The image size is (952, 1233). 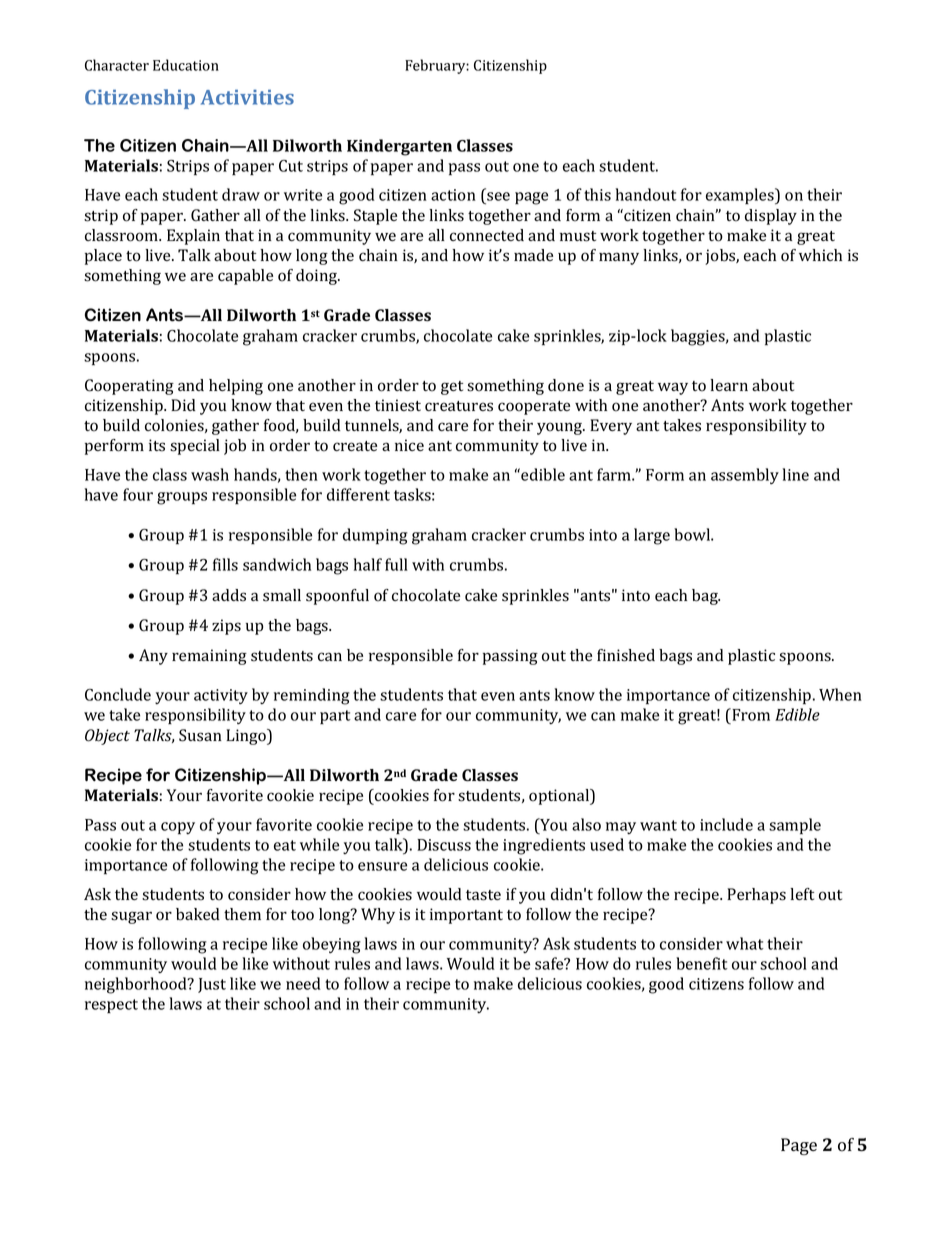 I want to click on assembly, so click(x=745, y=476).
